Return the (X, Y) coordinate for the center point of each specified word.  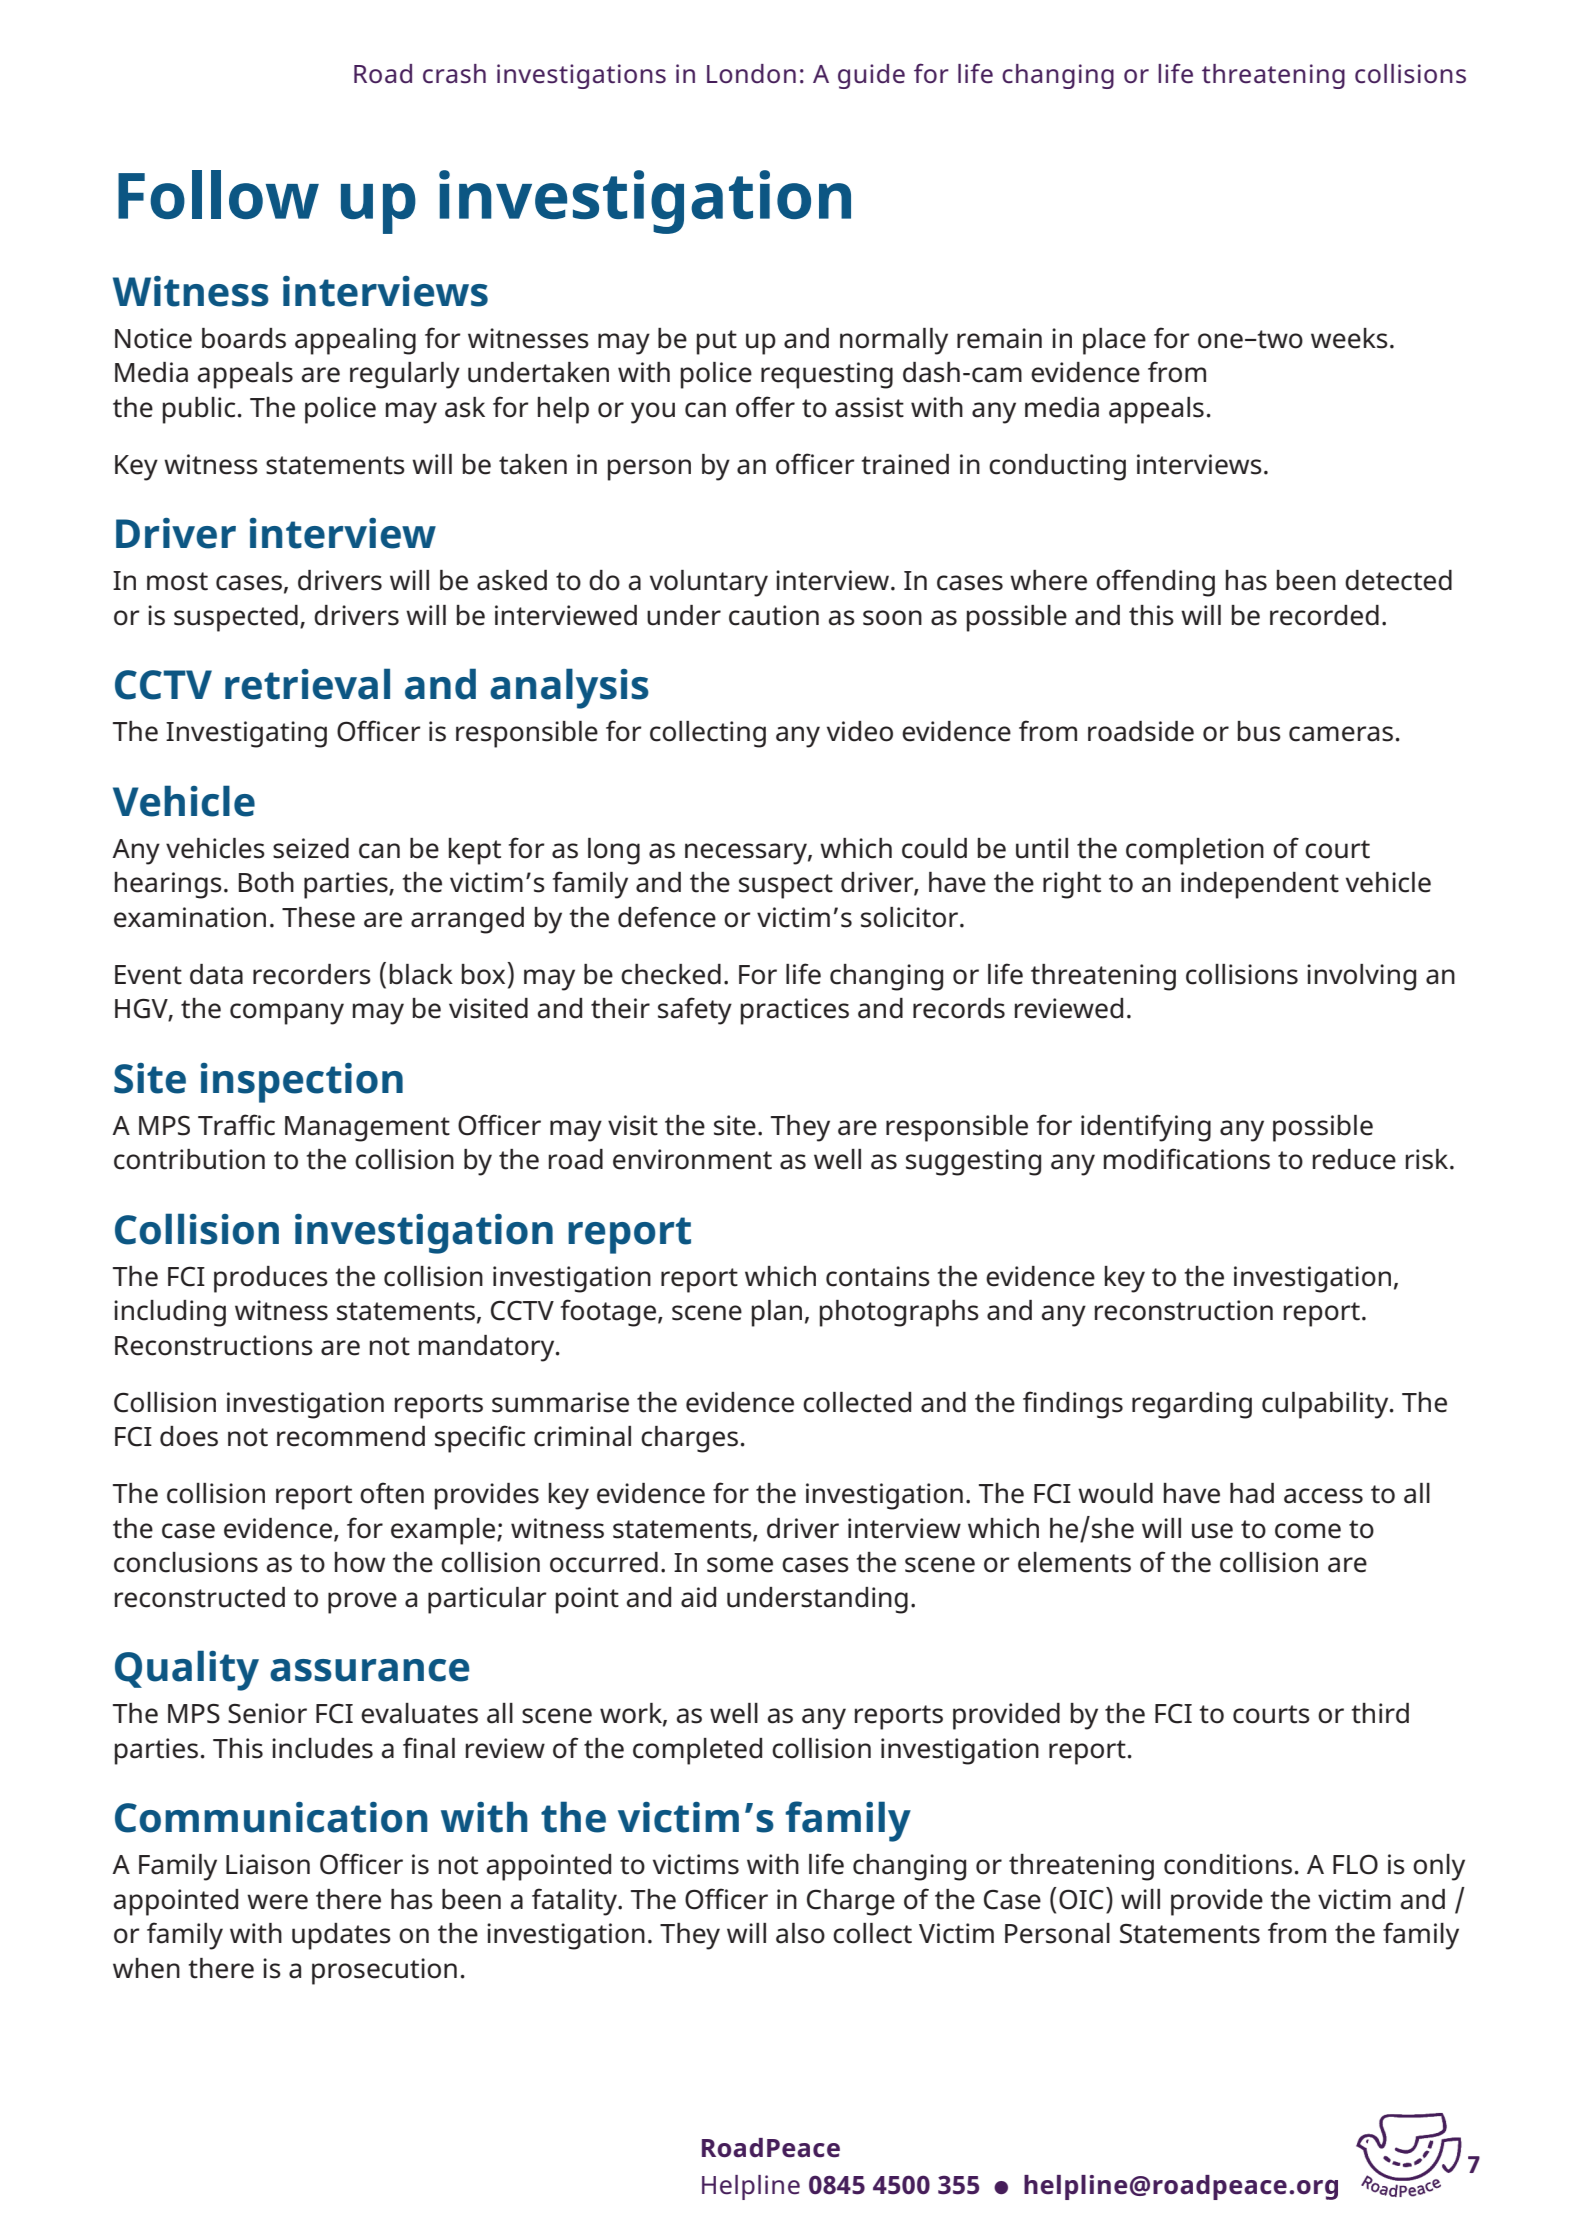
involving (1361, 977)
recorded (1324, 615)
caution (774, 615)
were (277, 1902)
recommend (351, 1436)
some (740, 1565)
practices (795, 1011)
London (751, 73)
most (177, 581)
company (287, 1014)
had (1252, 1493)
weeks (1349, 338)
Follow (218, 194)
